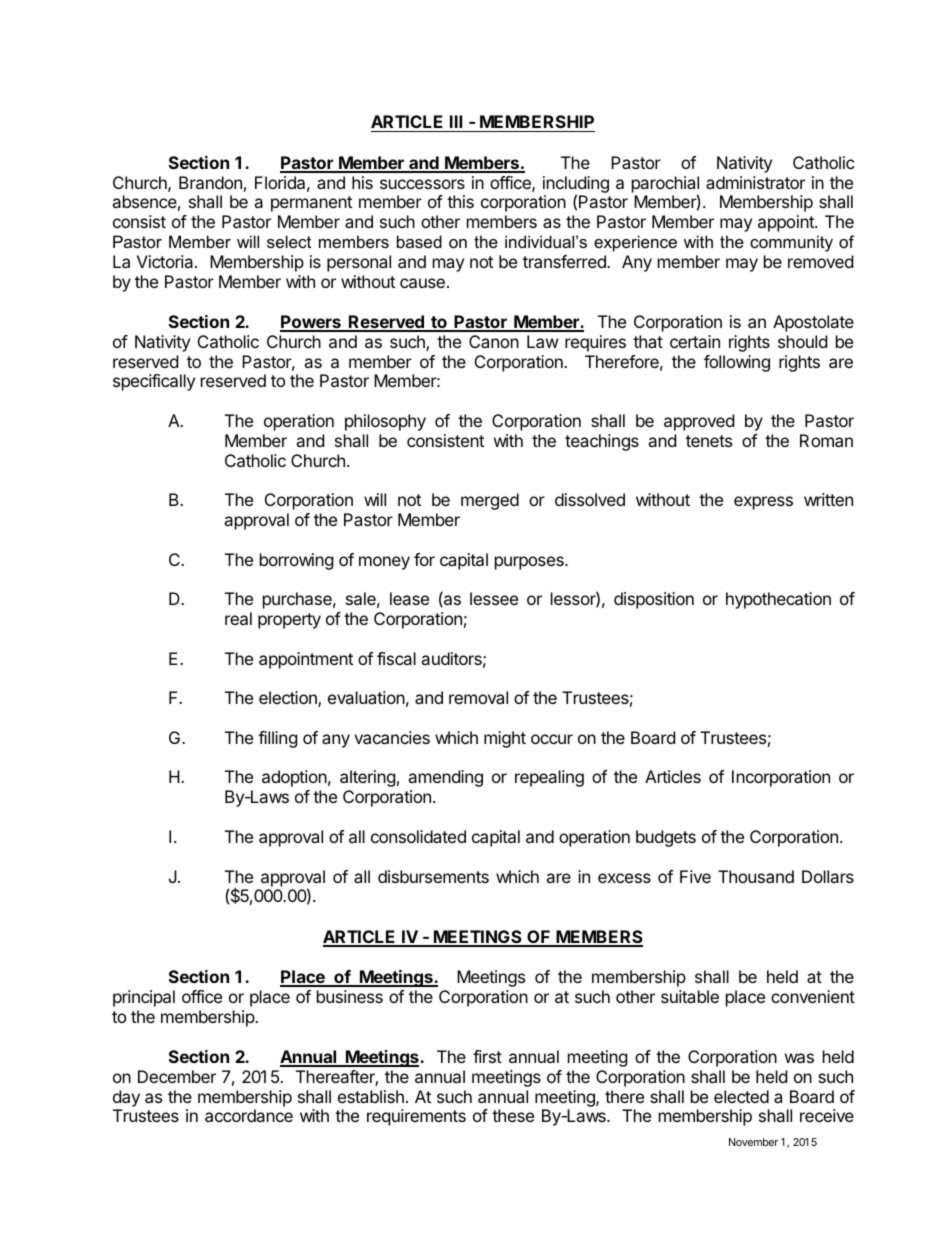 Image resolution: width=952 pixels, height=1233 pixels. Describe the element at coordinates (763, 503) in the screenshot. I see `express` at that location.
